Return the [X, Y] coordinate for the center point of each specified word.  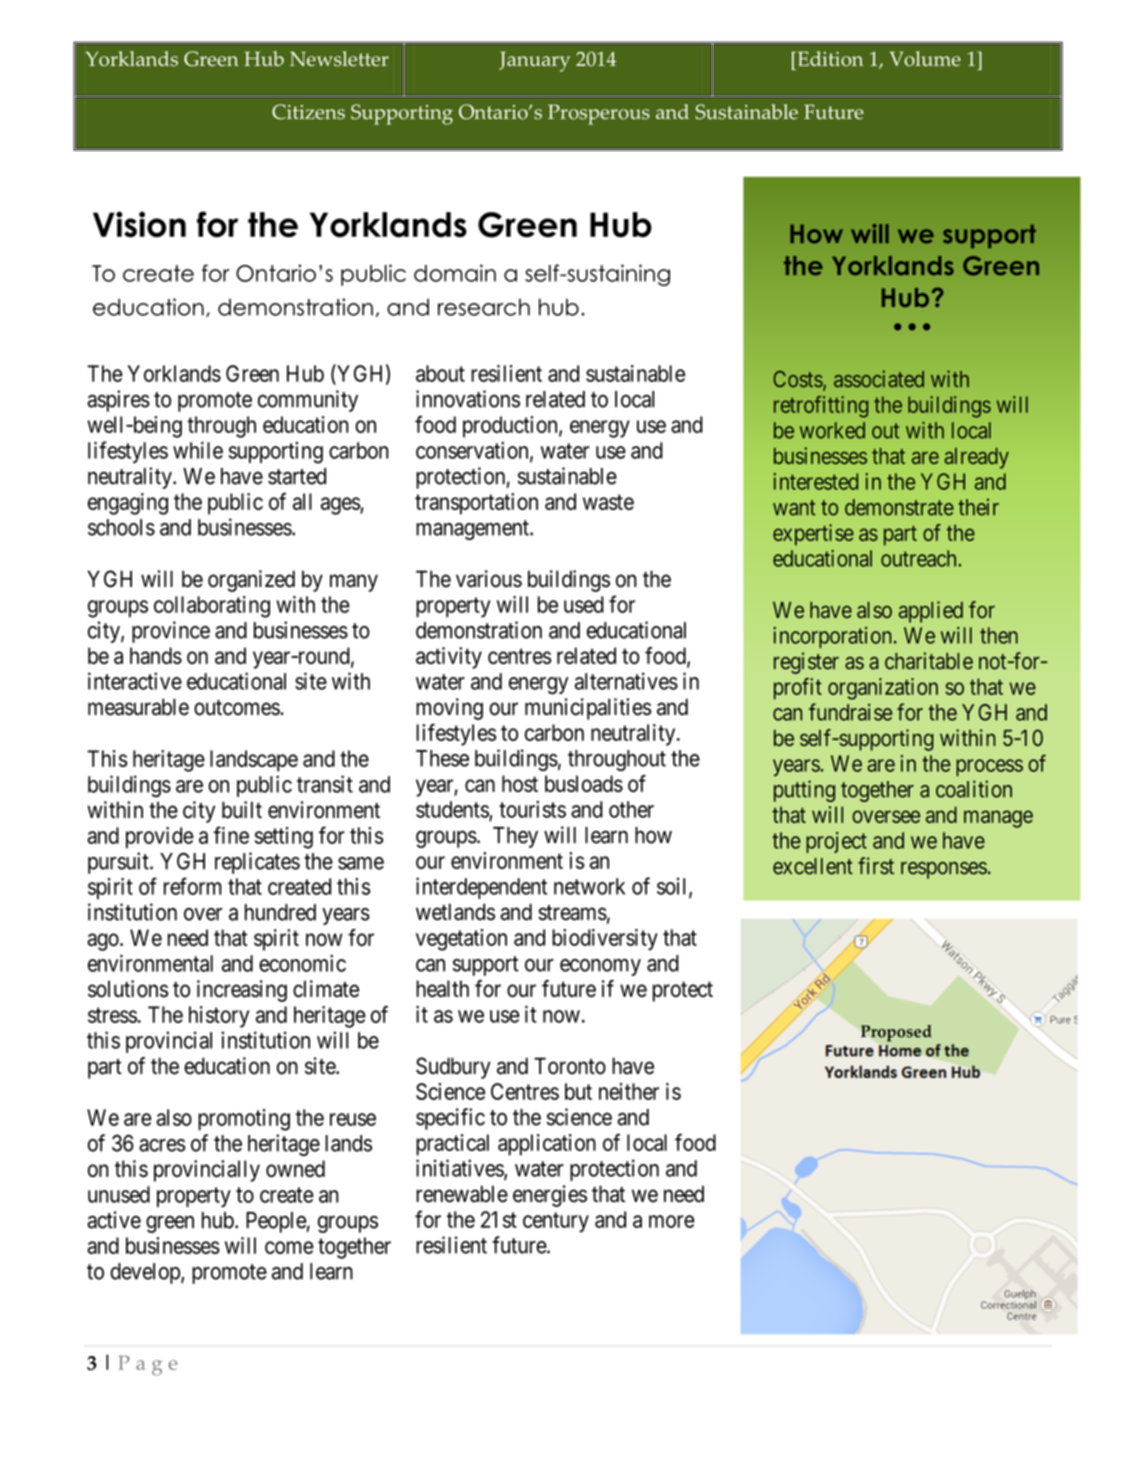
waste [608, 502]
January [534, 61]
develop [146, 1273]
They [515, 837]
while [198, 450]
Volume [925, 59]
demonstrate [899, 507]
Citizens [308, 112]
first [876, 866]
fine [231, 835]
